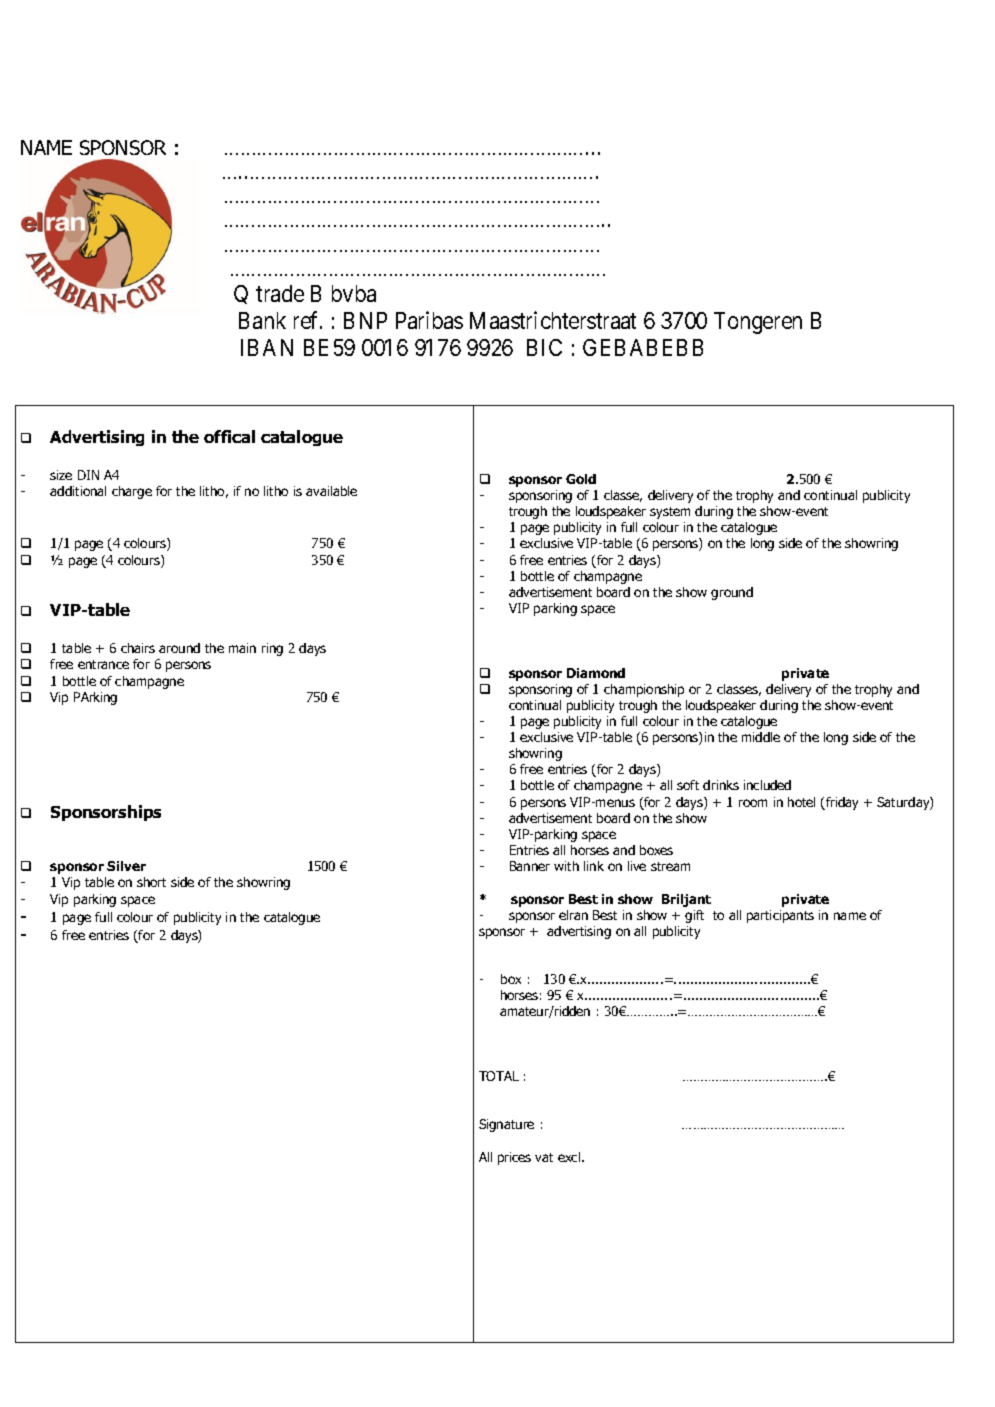  What do you see at coordinates (151, 882) in the image?
I see `short` at bounding box center [151, 882].
